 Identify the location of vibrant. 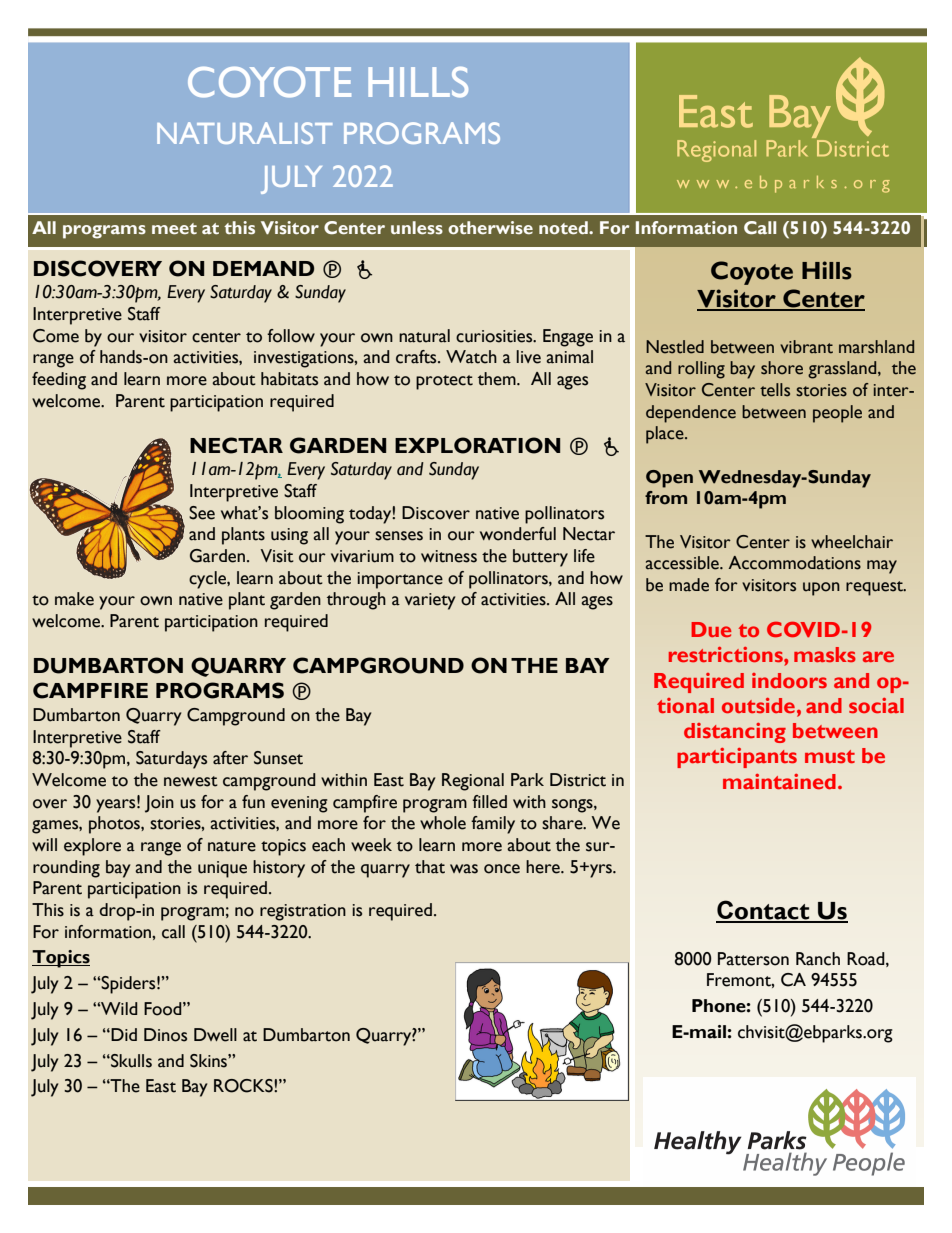
(806, 347).
